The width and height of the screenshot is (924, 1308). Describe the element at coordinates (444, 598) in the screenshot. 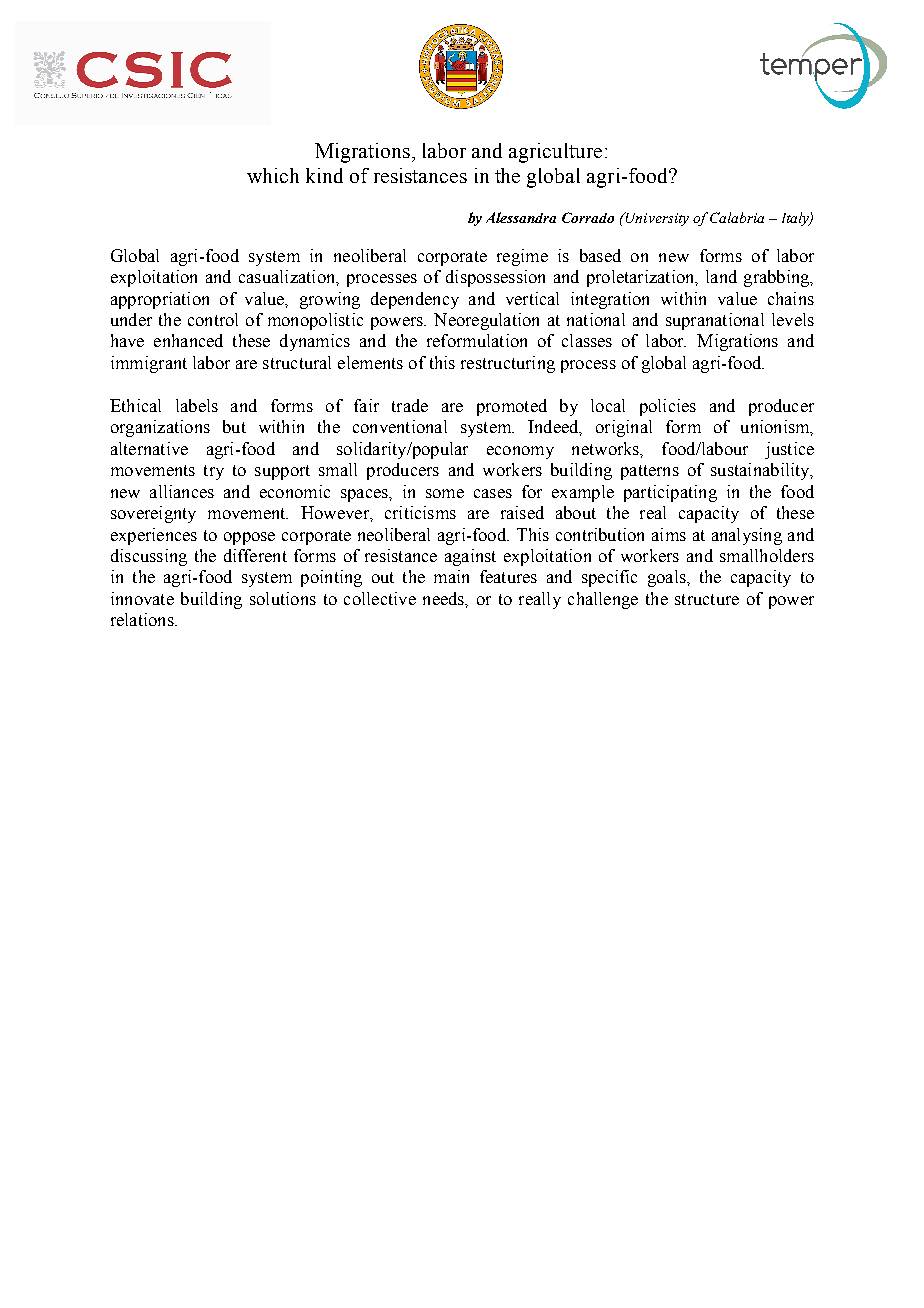

I see `needs` at that location.
